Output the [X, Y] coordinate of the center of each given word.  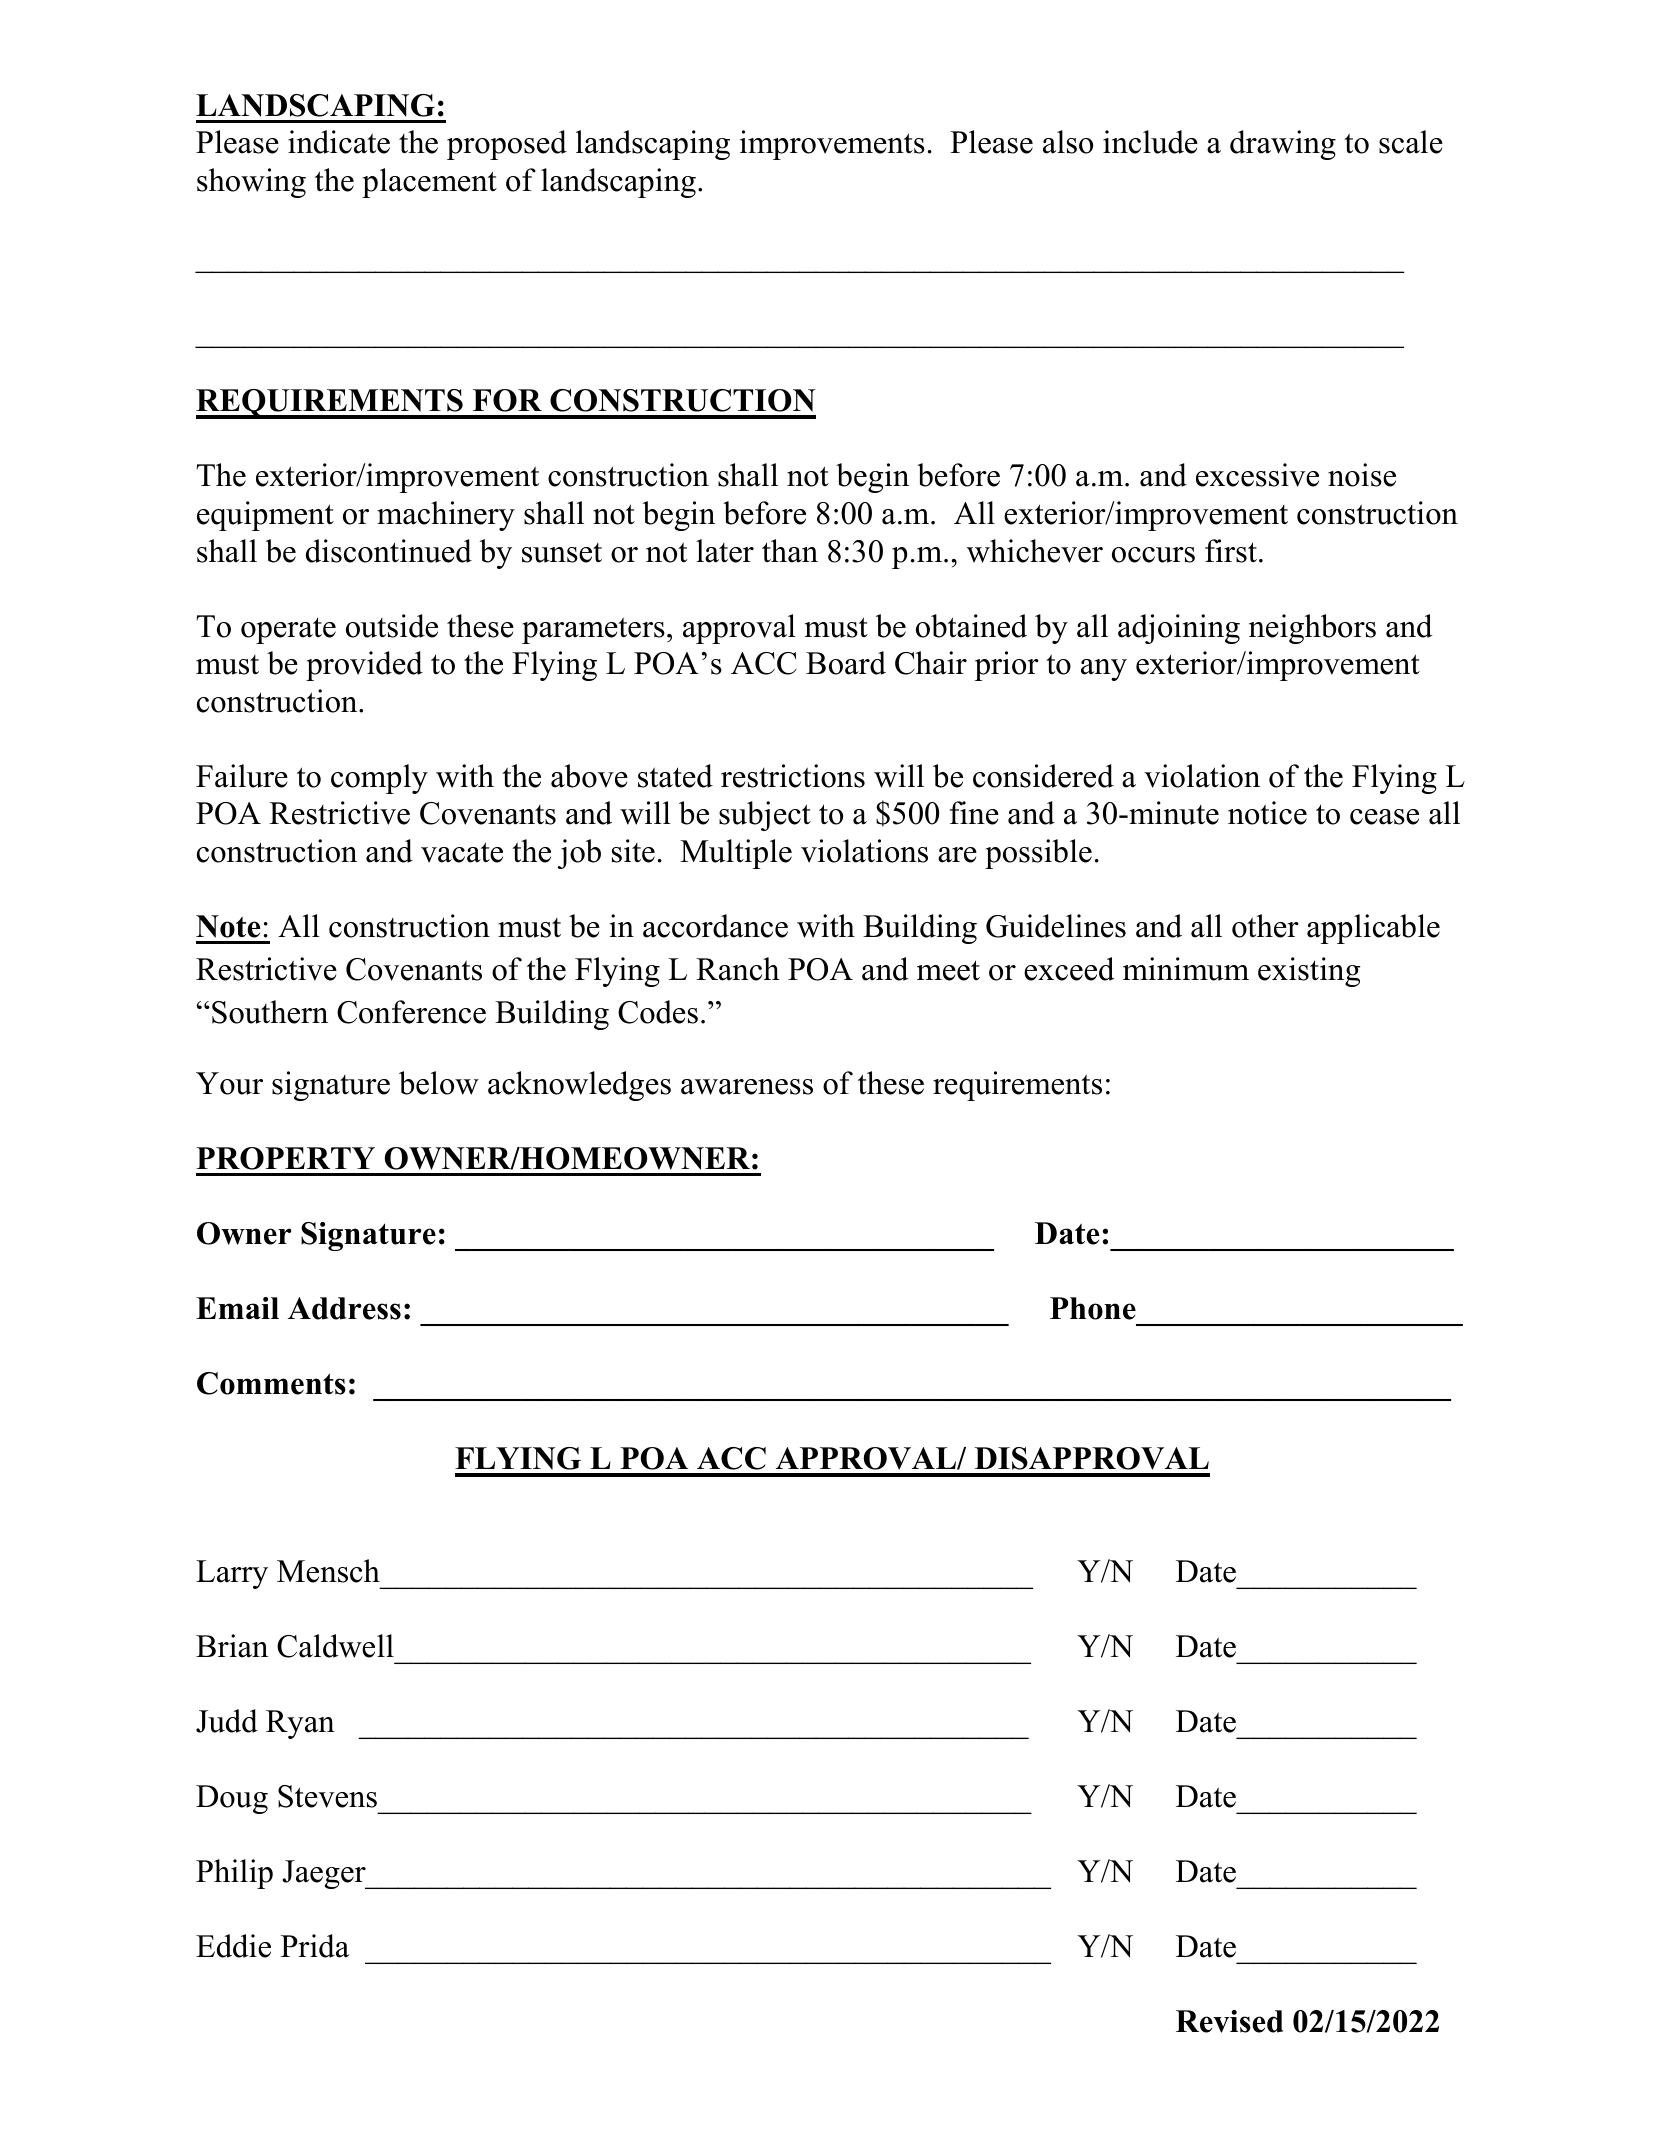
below [439, 1083]
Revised [1229, 2021]
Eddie [233, 1946]
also [1068, 142]
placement [429, 183]
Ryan [300, 1724]
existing [1309, 972]
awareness [747, 1087]
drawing [1283, 145]
